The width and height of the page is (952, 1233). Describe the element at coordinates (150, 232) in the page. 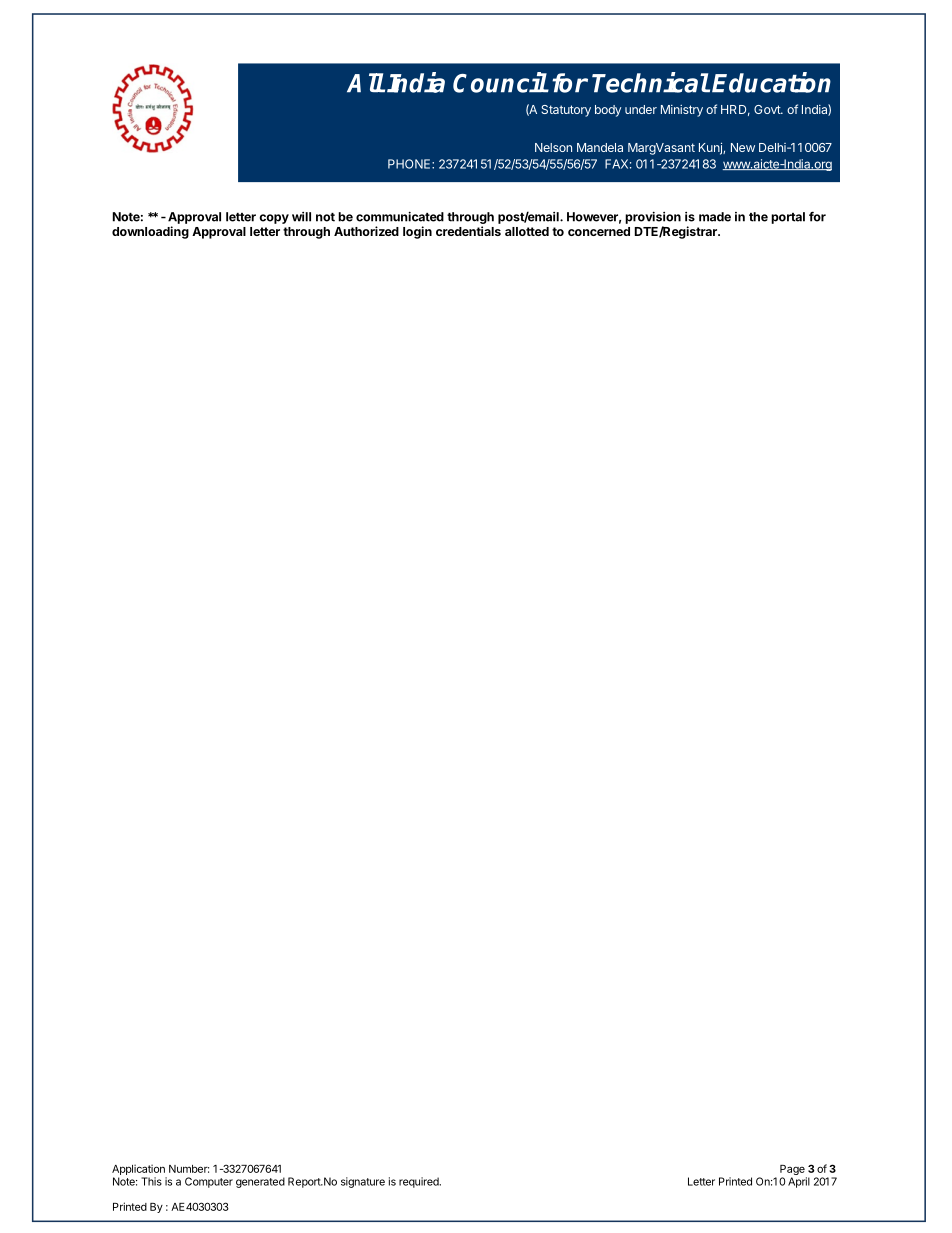

I see `downloading` at that location.
